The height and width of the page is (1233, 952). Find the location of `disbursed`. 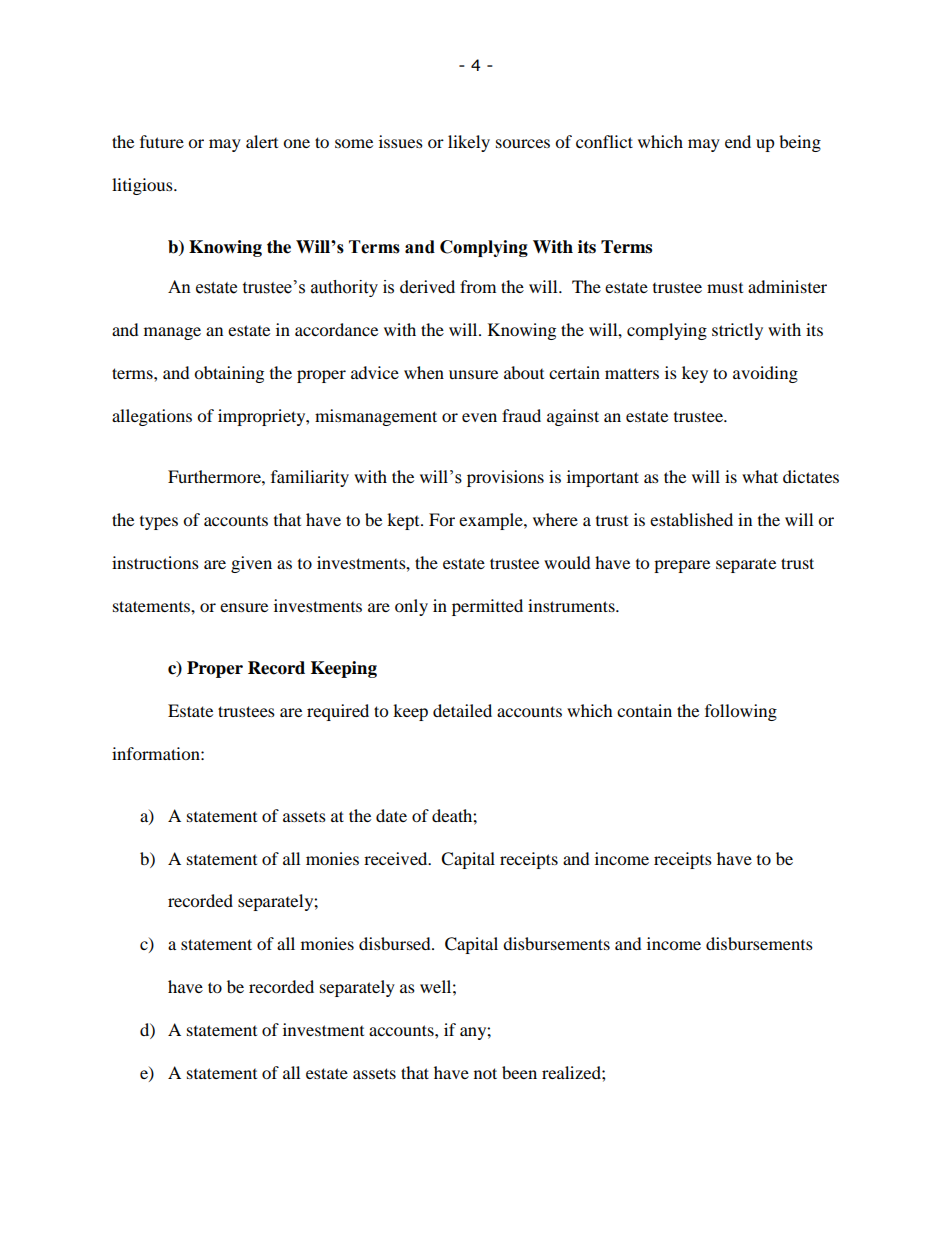

disbursed is located at coordinates (396, 943).
